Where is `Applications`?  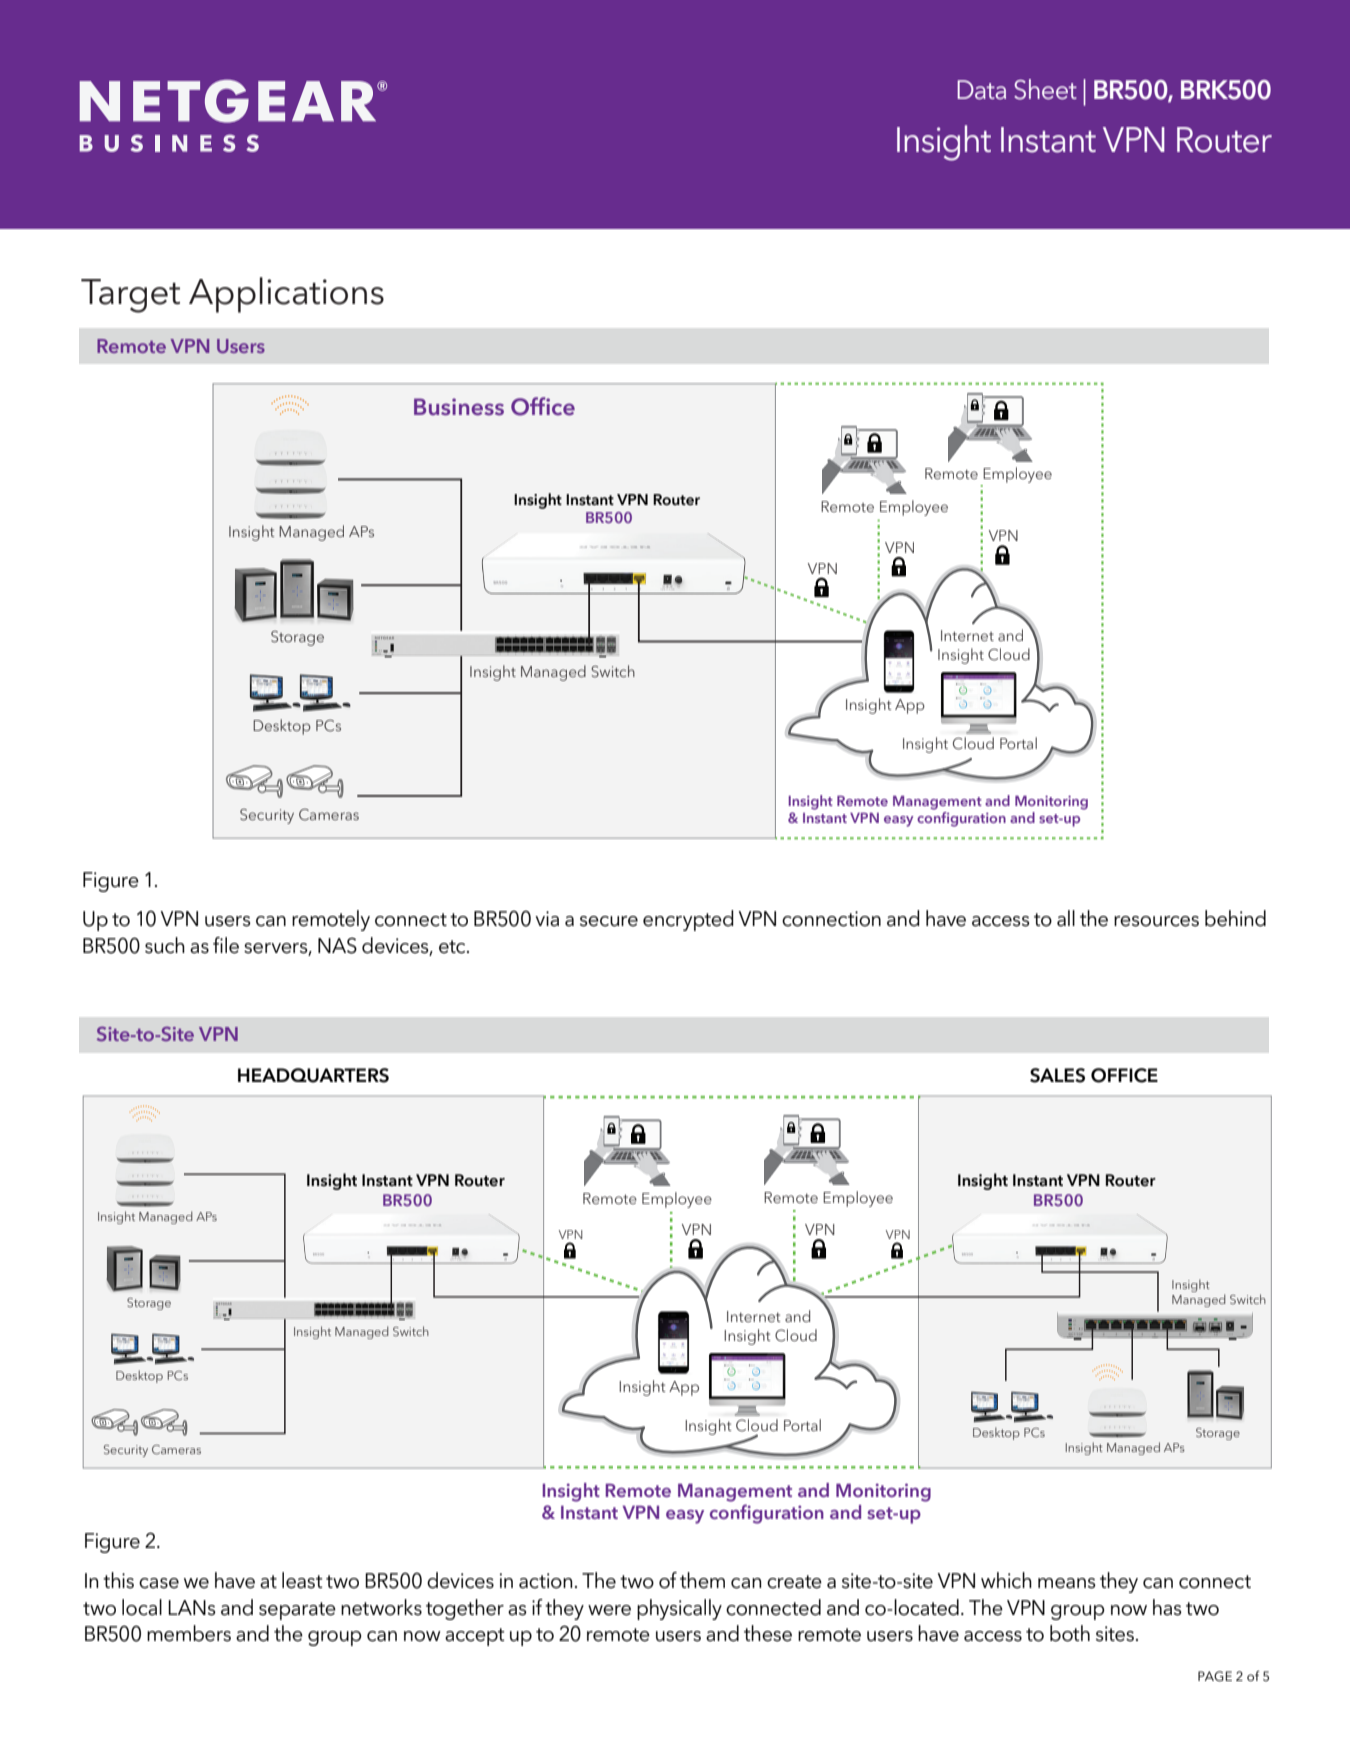 Applications is located at coordinates (286, 295).
